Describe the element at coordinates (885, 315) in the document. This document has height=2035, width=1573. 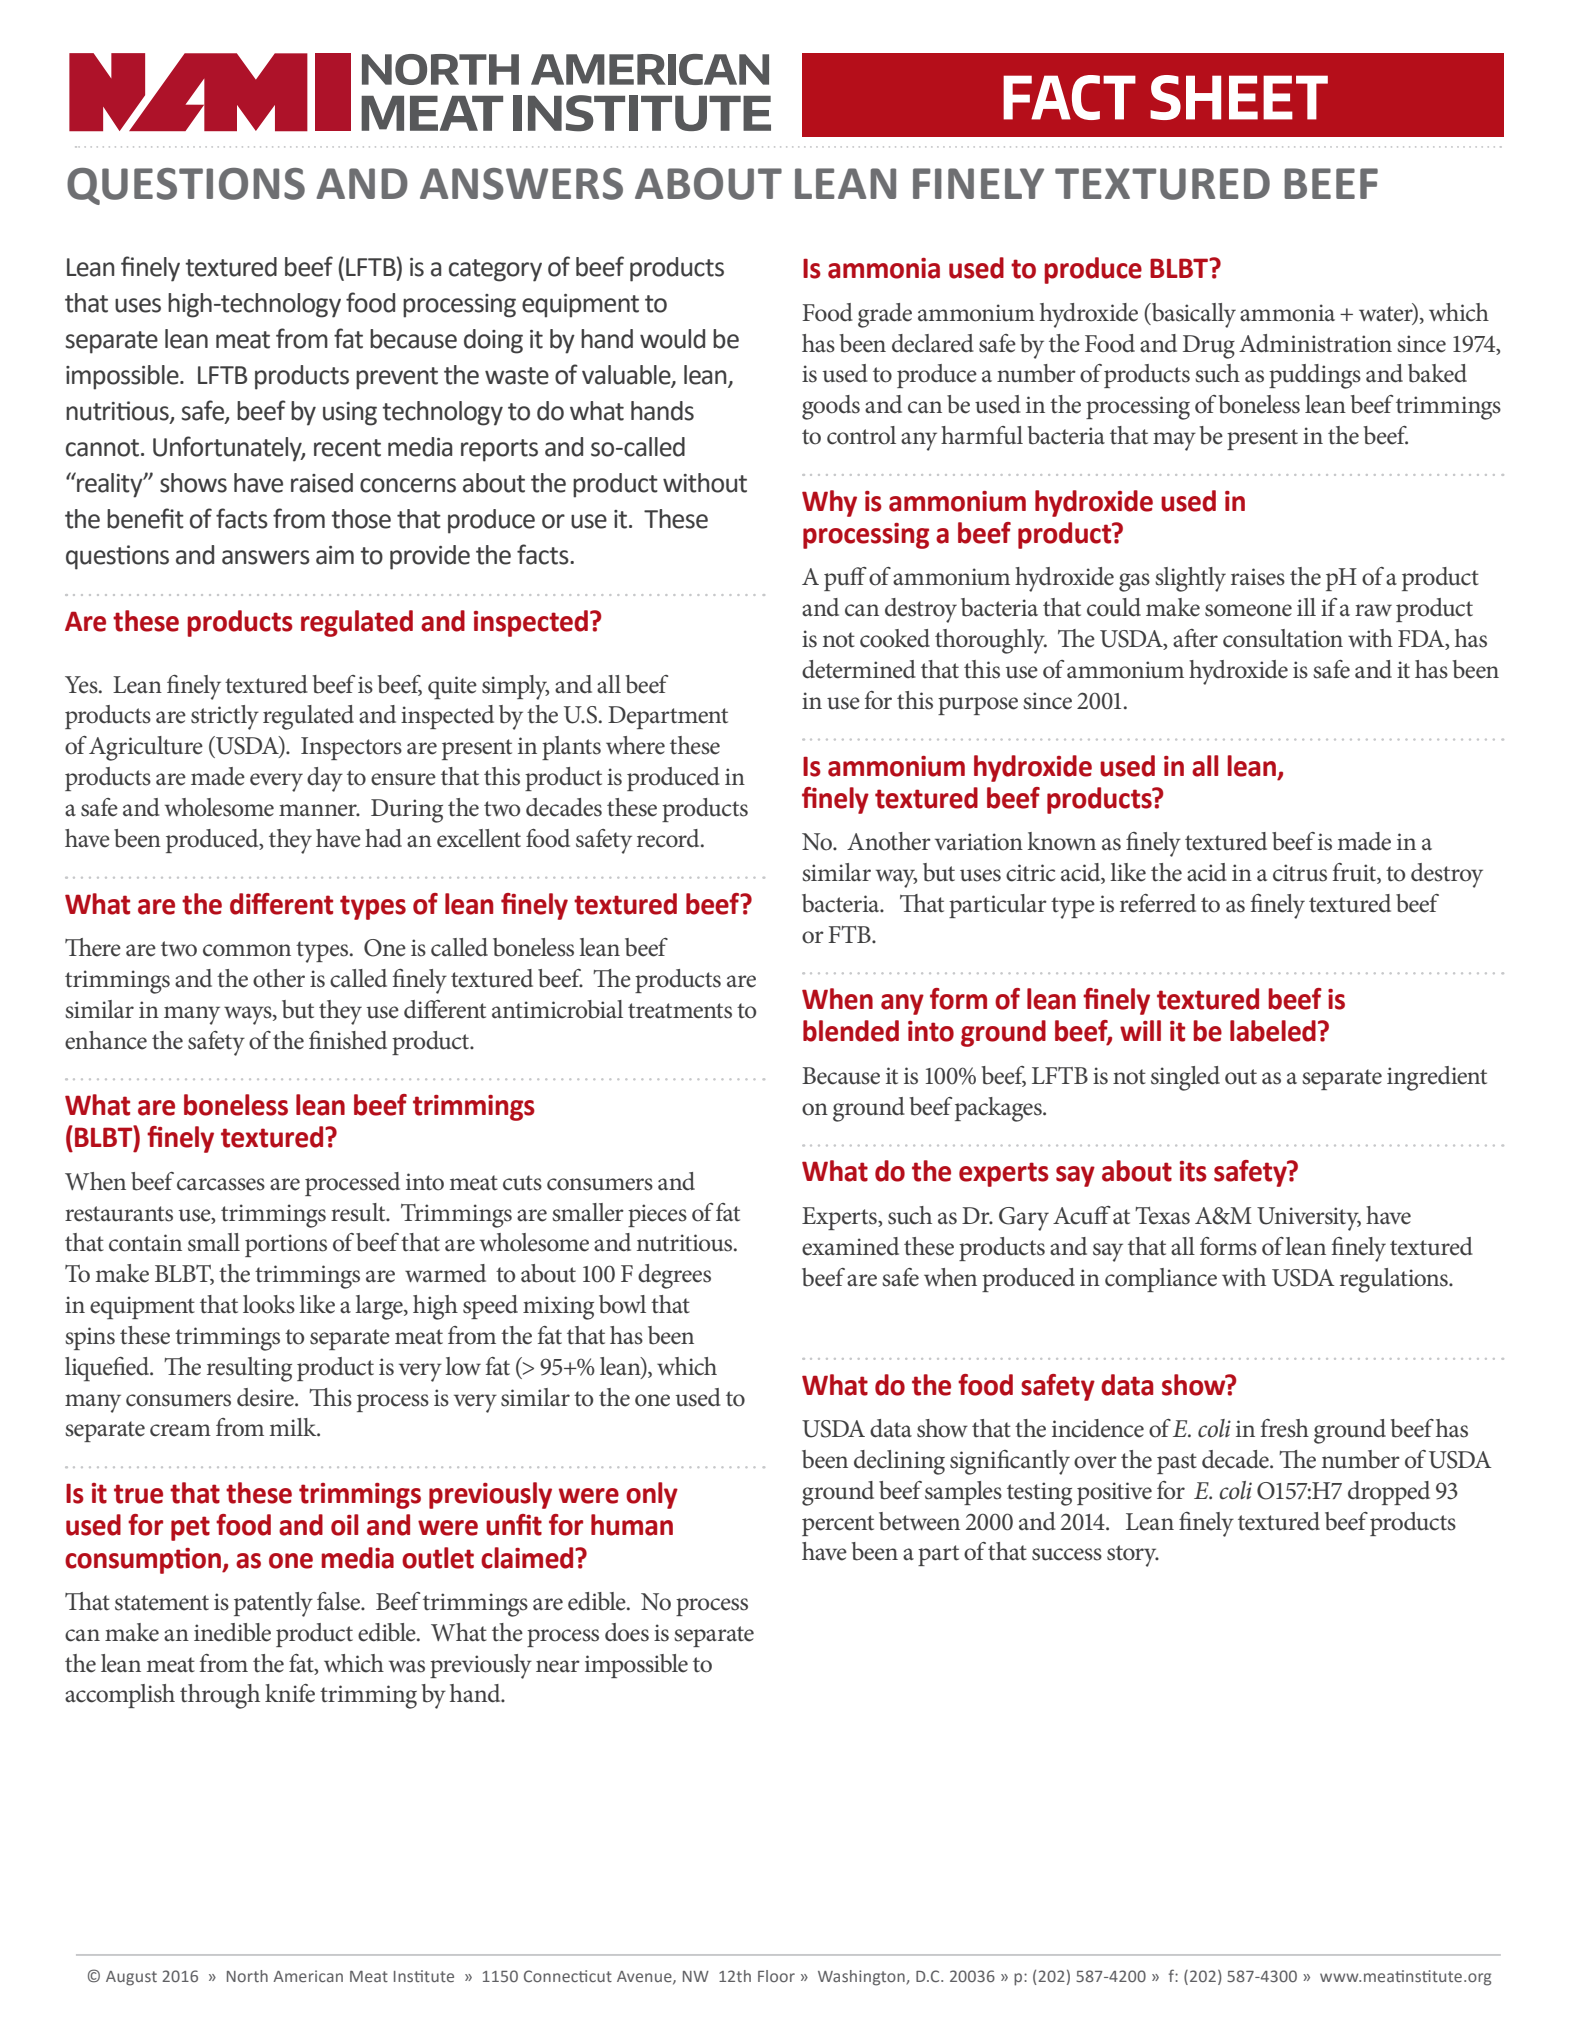
I see `grade` at that location.
